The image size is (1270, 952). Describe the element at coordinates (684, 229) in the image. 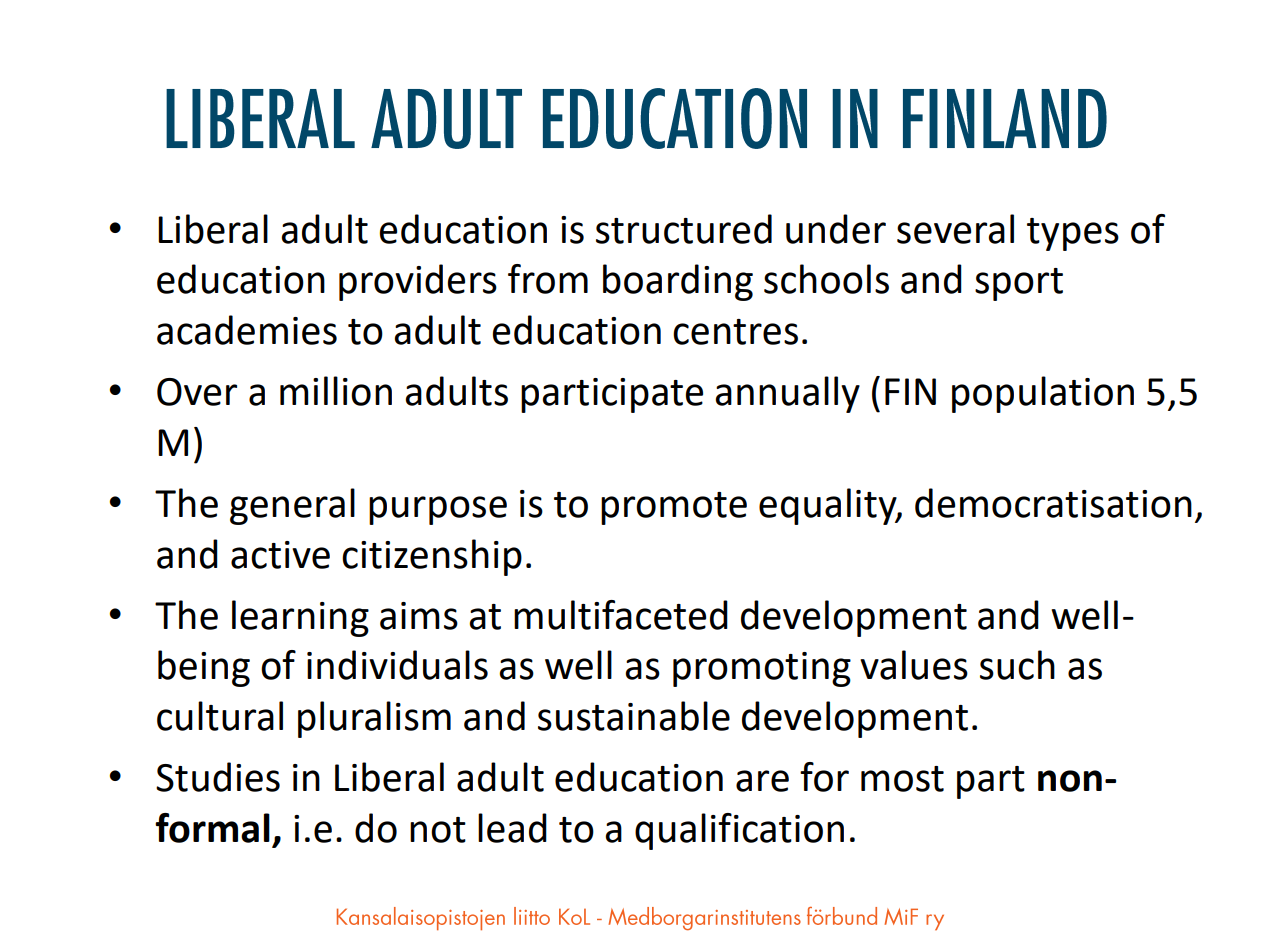

I see `structured` at that location.
